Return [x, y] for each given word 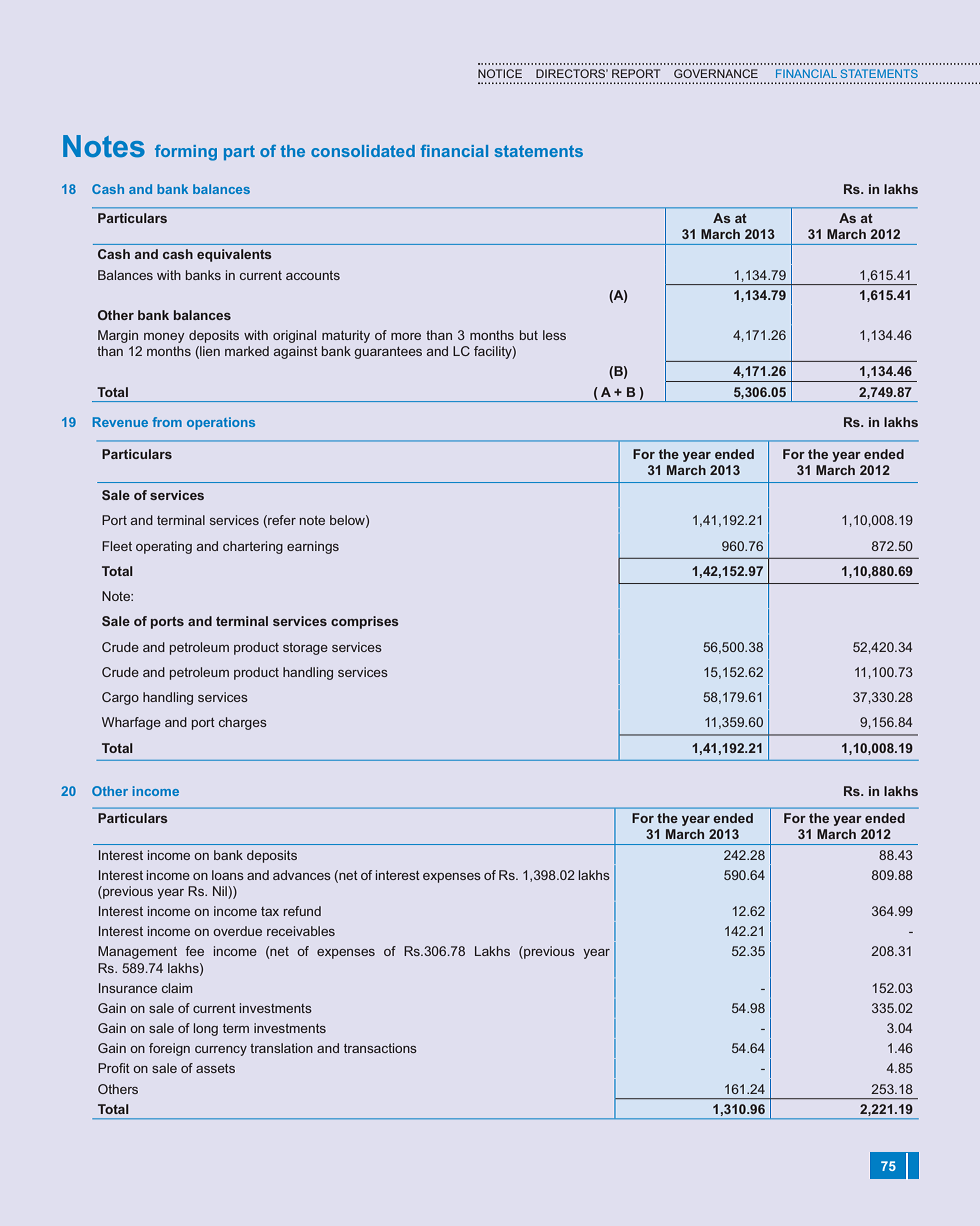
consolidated [363, 151]
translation [281, 1048]
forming [186, 153]
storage [305, 649]
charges [243, 723]
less [554, 335]
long [206, 1029]
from [167, 422]
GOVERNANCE [716, 73]
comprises [365, 622]
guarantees [388, 353]
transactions [380, 1048]
